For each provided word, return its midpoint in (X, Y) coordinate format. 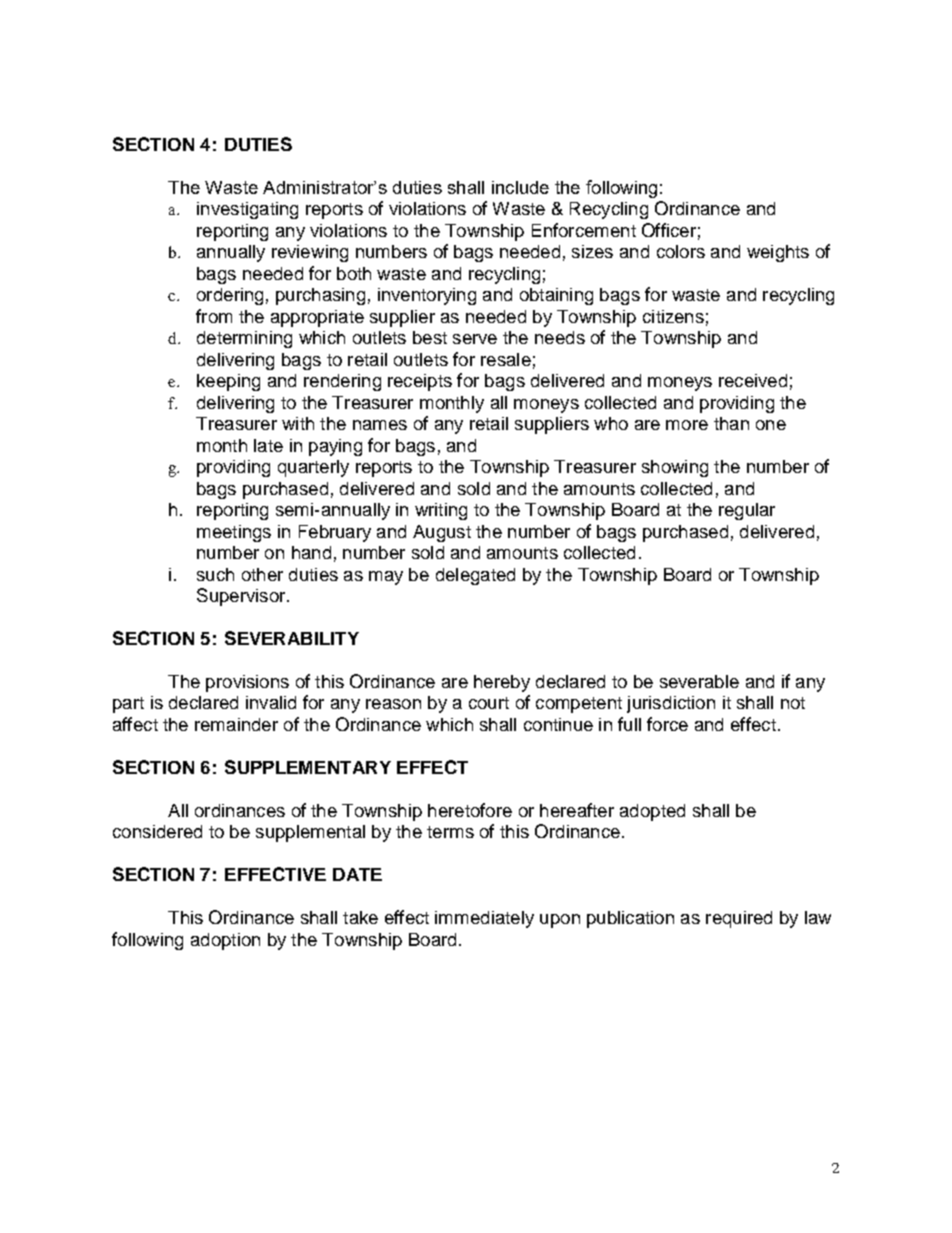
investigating (247, 210)
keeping (228, 382)
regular (747, 511)
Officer (669, 230)
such (215, 574)
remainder (236, 724)
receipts (420, 382)
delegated (475, 576)
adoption (225, 941)
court (489, 703)
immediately (484, 919)
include (520, 187)
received (753, 380)
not (793, 703)
